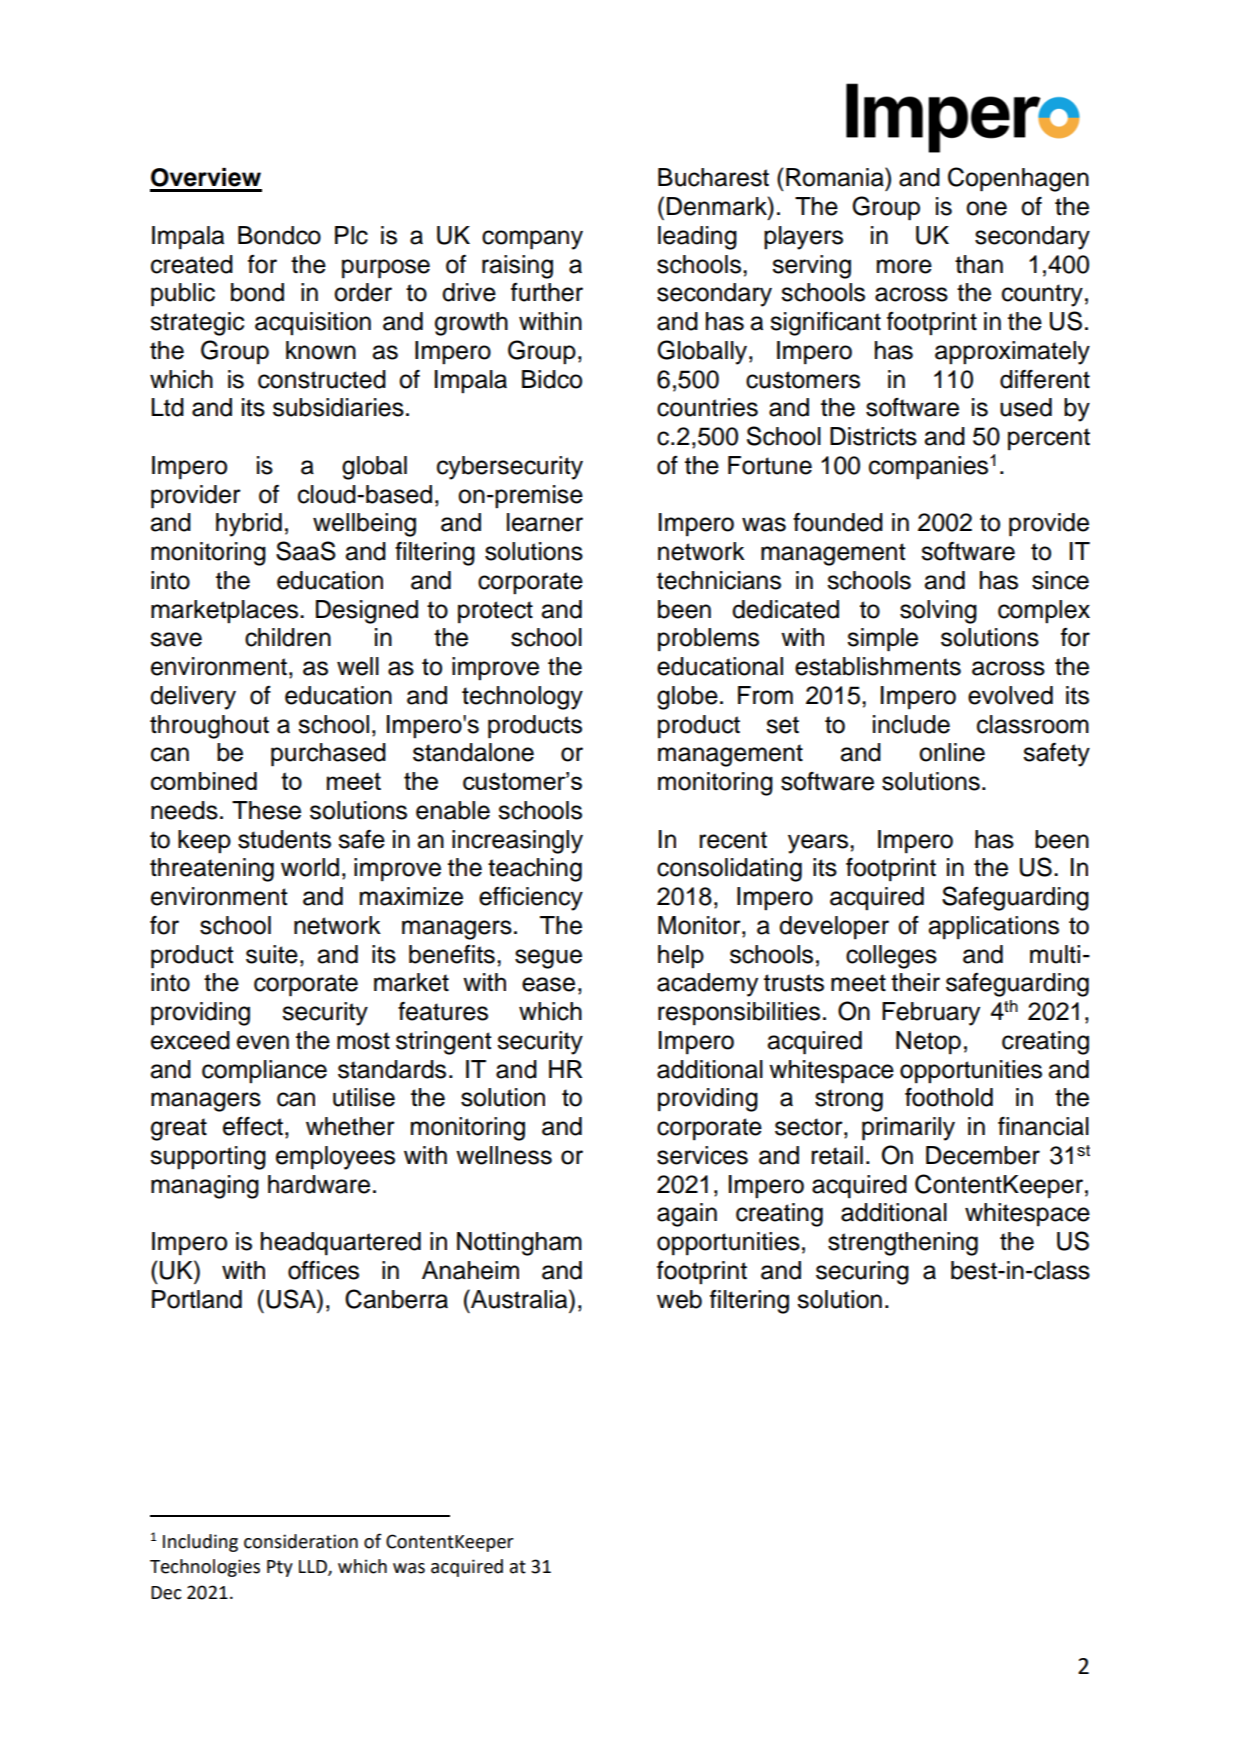 Image resolution: width=1240 pixels, height=1754 pixels. What do you see at coordinates (301, 1541) in the document?
I see `consideration` at bounding box center [301, 1541].
